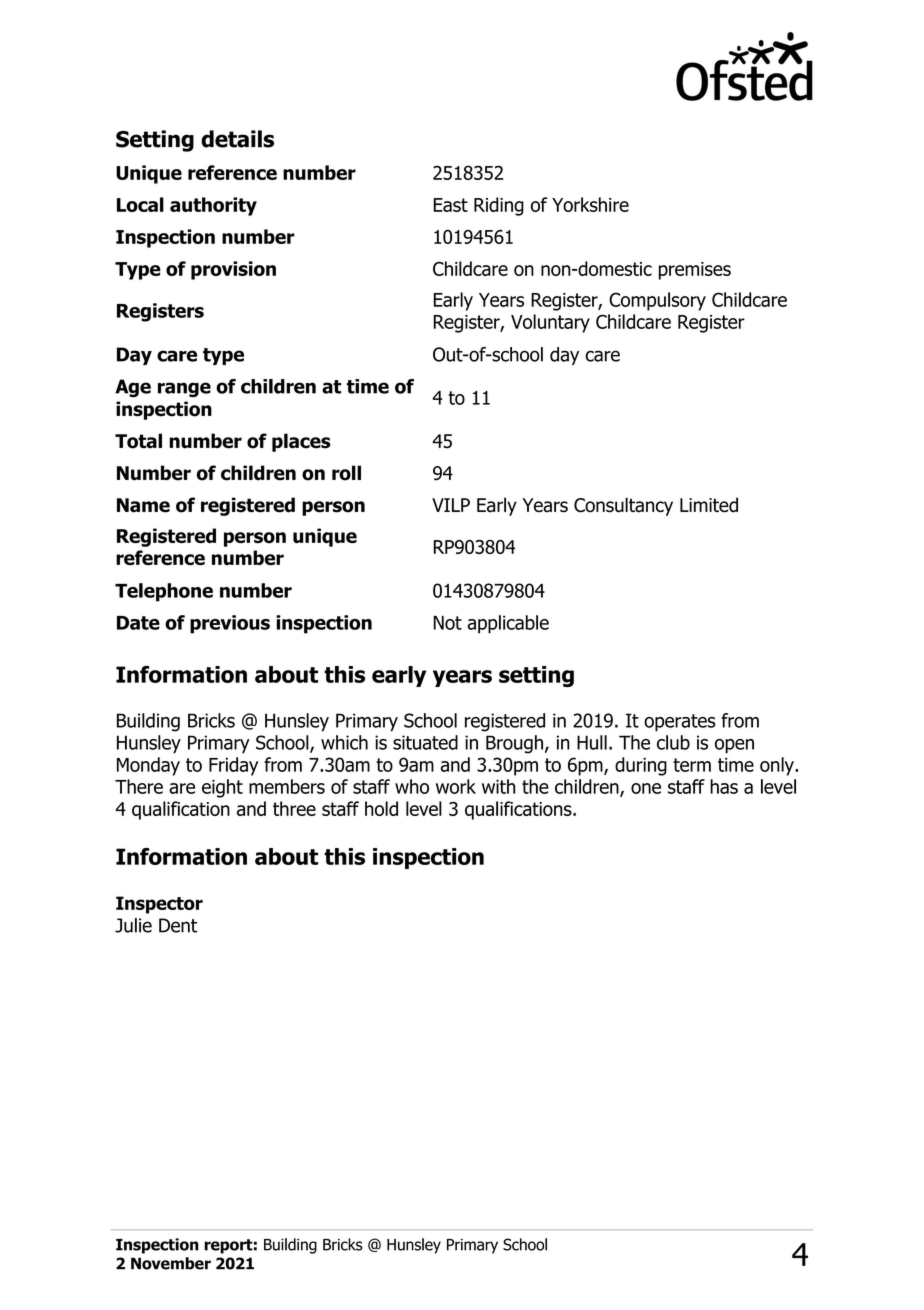 The width and height of the document is (924, 1310). Describe the element at coordinates (724, 786) in the document. I see `has` at that location.
